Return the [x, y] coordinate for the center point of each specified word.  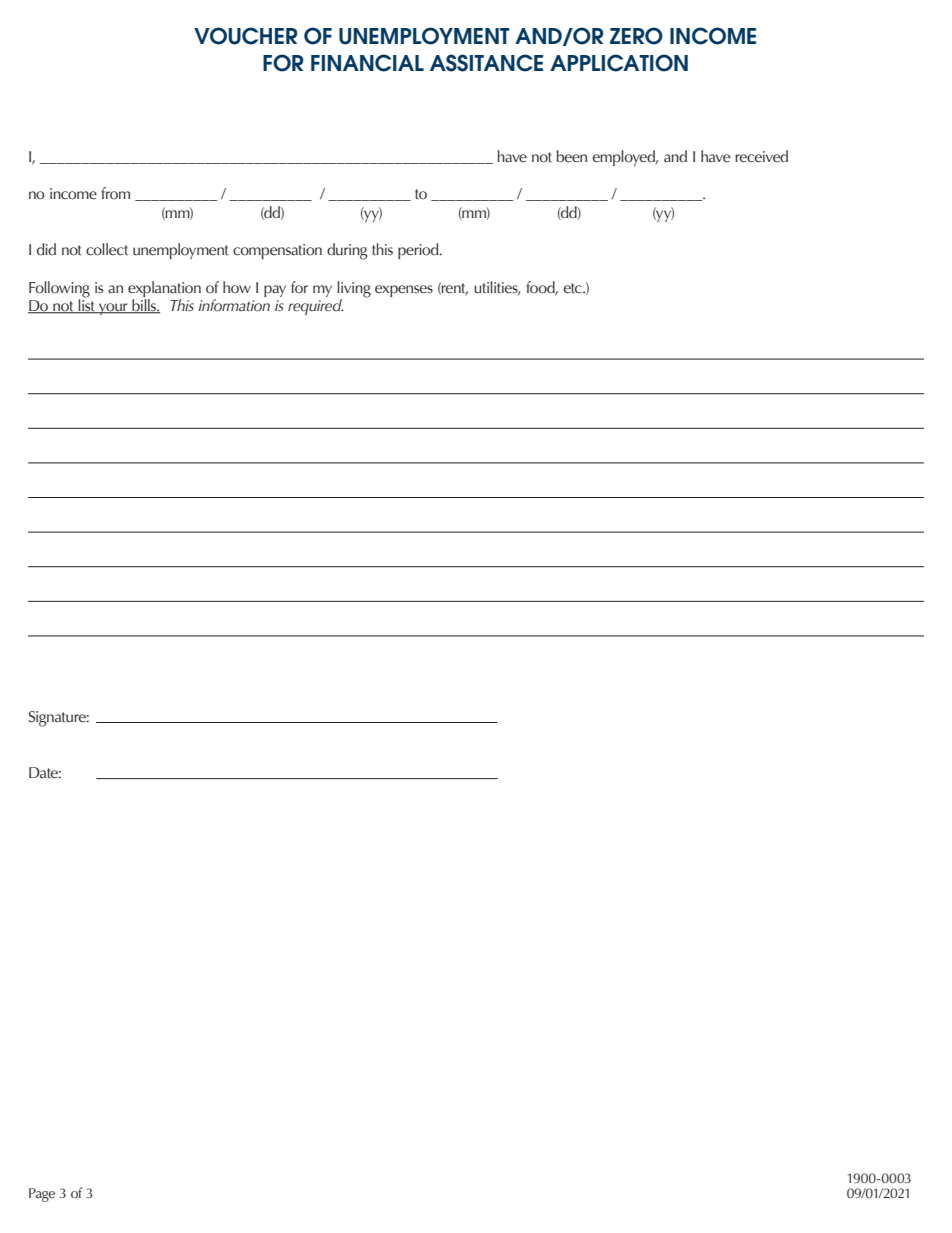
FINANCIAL [367, 63]
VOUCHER [245, 36]
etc [573, 288]
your [113, 309]
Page [42, 1195]
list [87, 305]
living [354, 289]
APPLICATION [619, 63]
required [315, 307]
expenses [404, 291]
